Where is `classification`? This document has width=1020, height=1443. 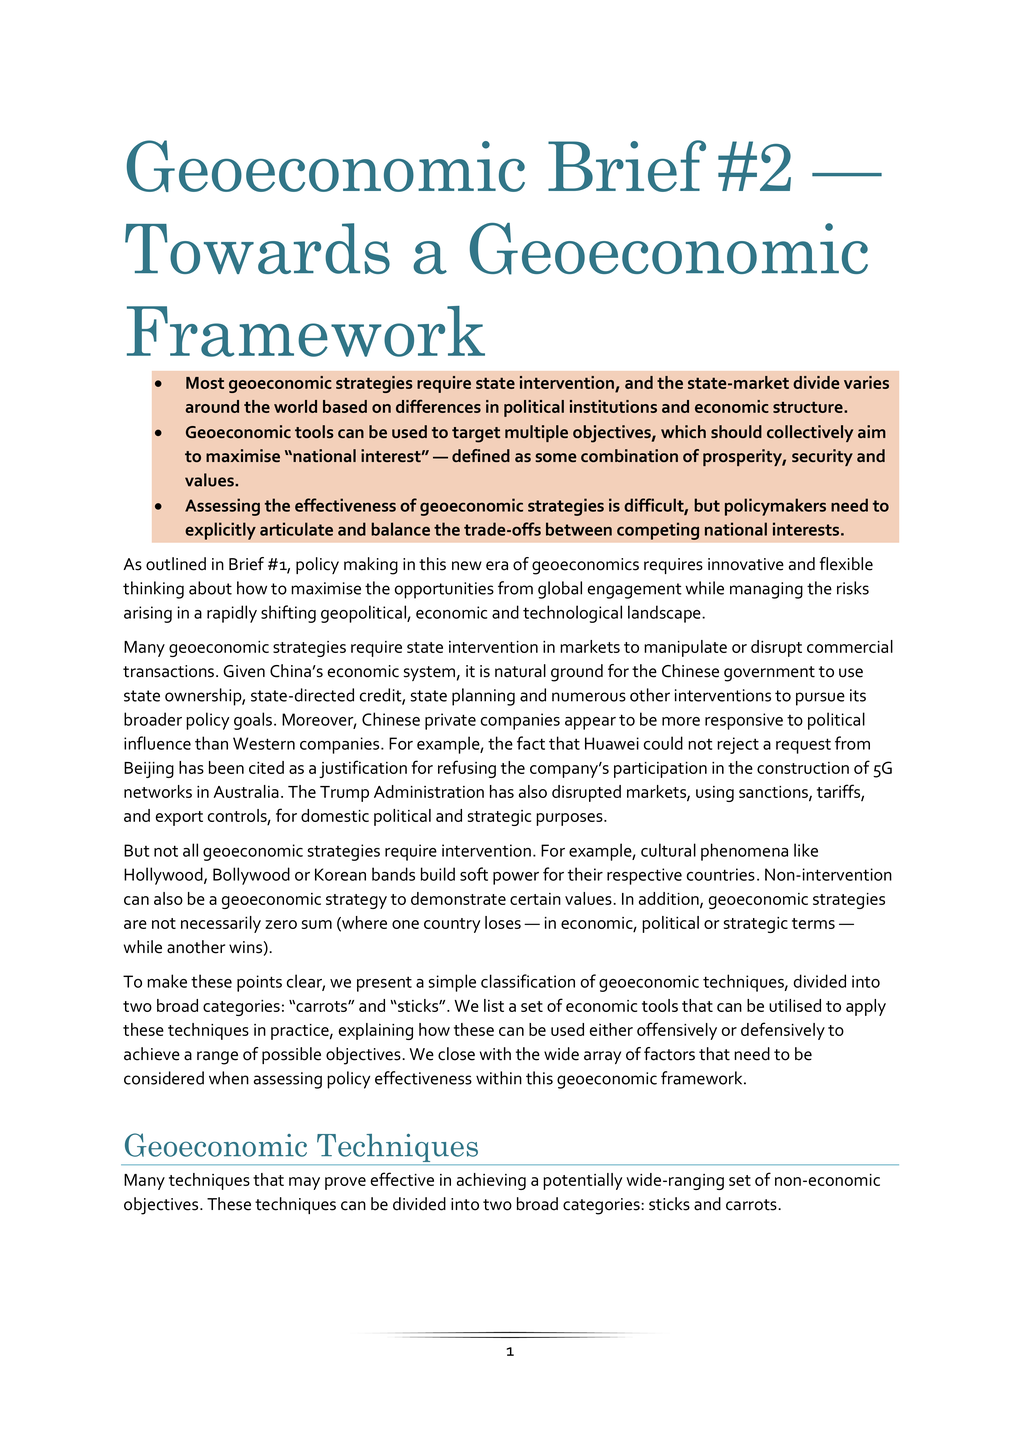
classification is located at coordinates (528, 981).
